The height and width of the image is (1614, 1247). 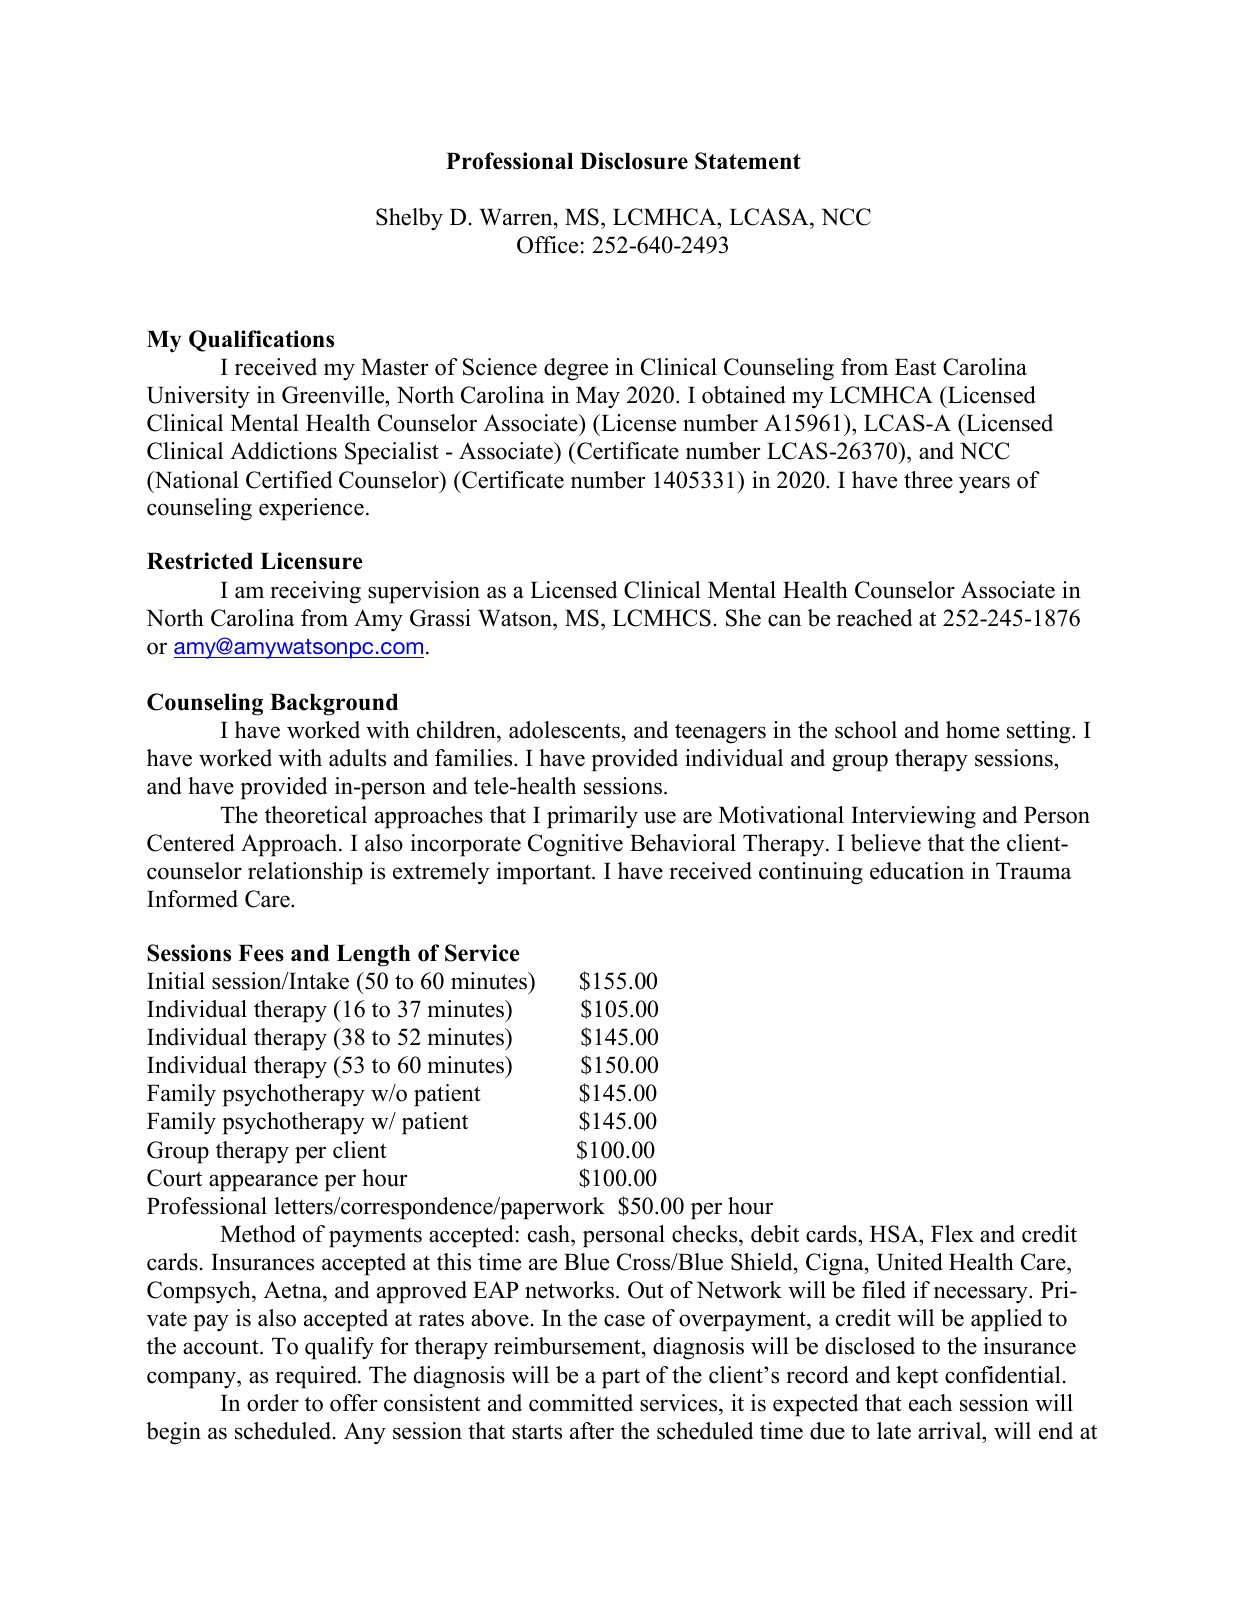 I want to click on kept, so click(x=917, y=1377).
